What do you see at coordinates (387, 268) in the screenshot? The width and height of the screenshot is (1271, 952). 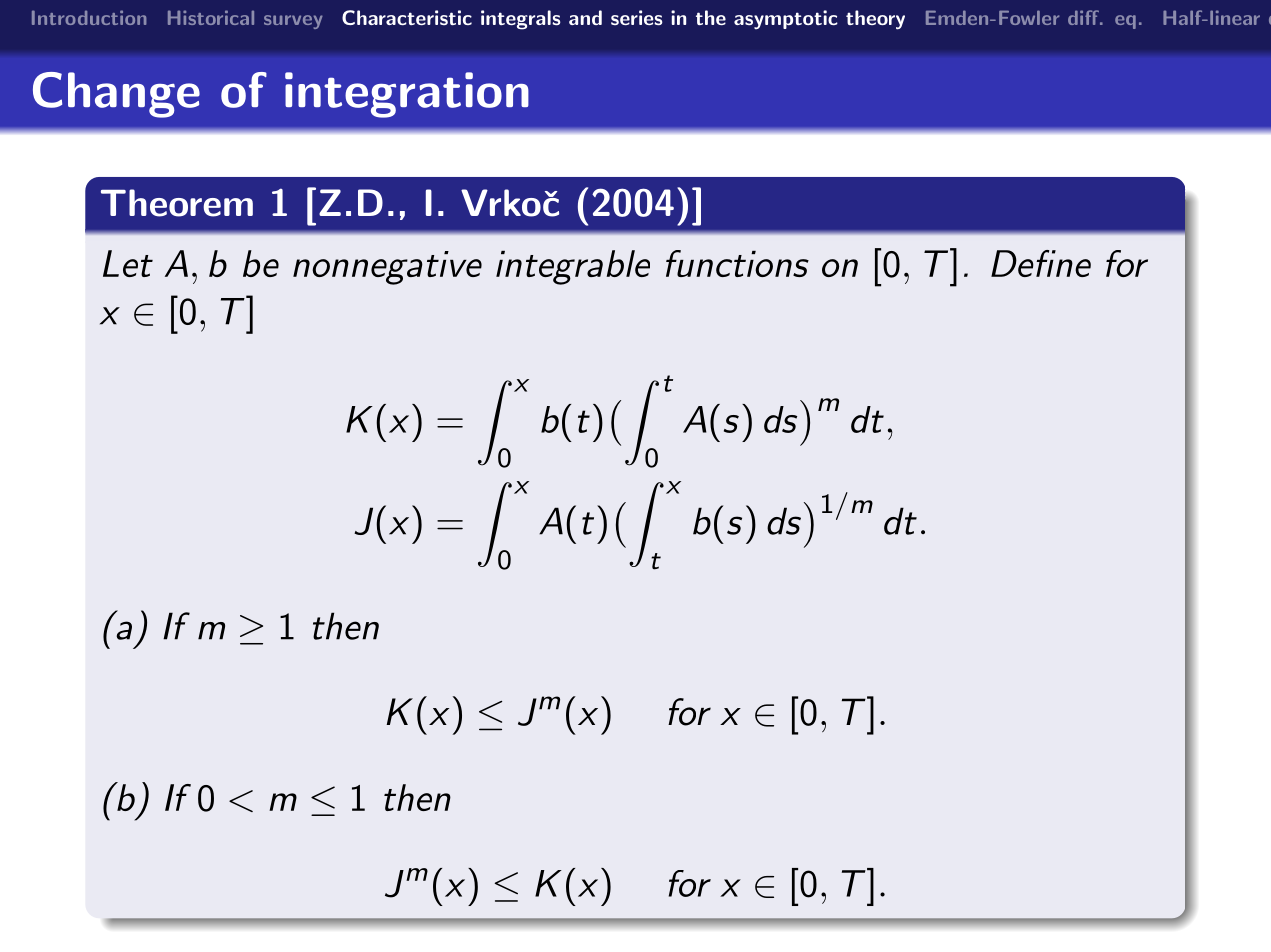 I see `nonnegative` at bounding box center [387, 268].
